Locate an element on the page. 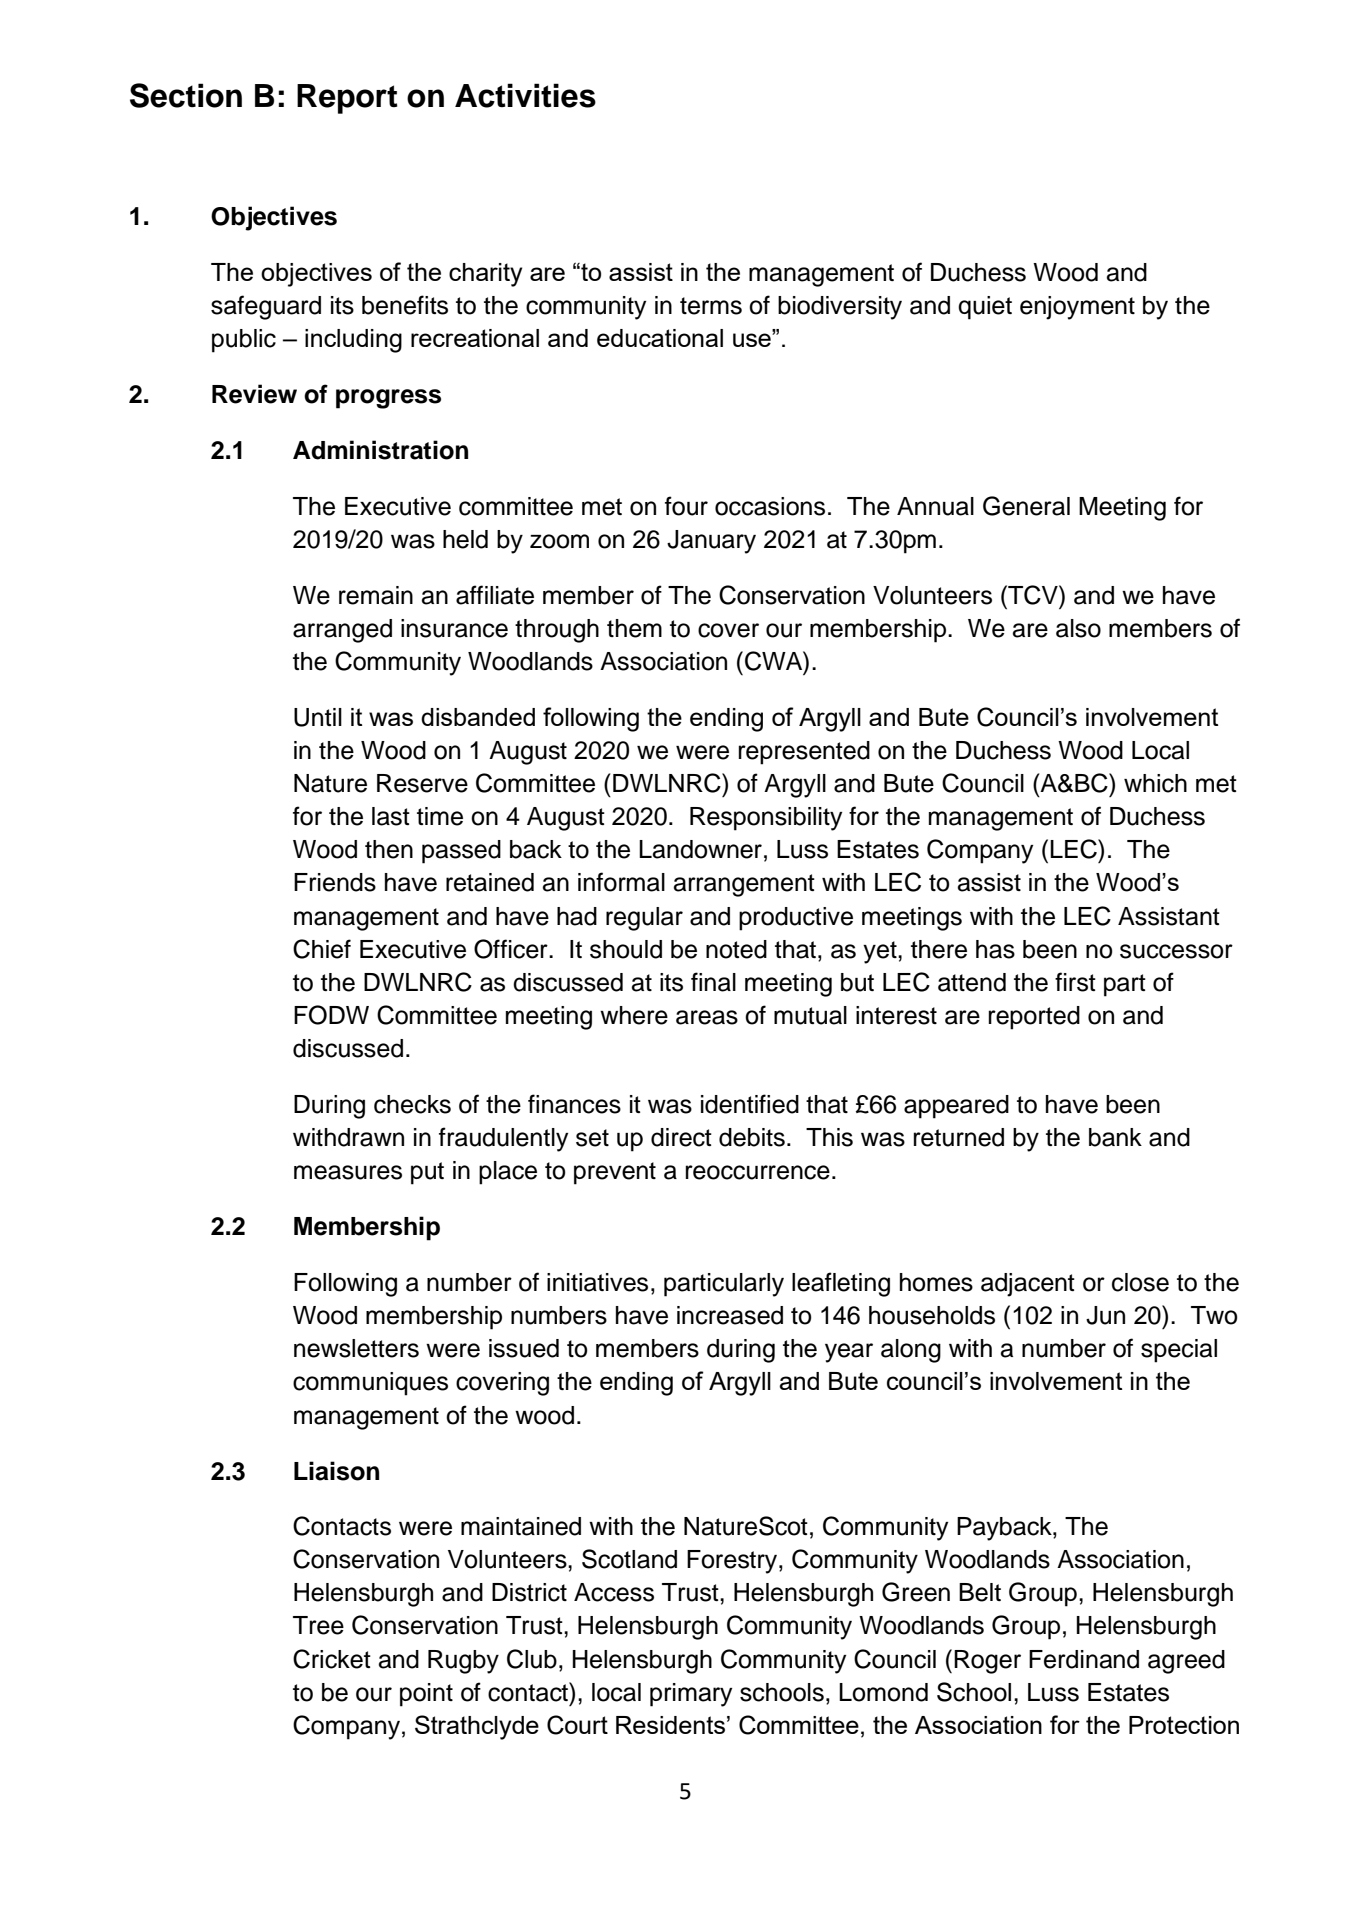 Image resolution: width=1355 pixels, height=1917 pixels. General is located at coordinates (1026, 506).
